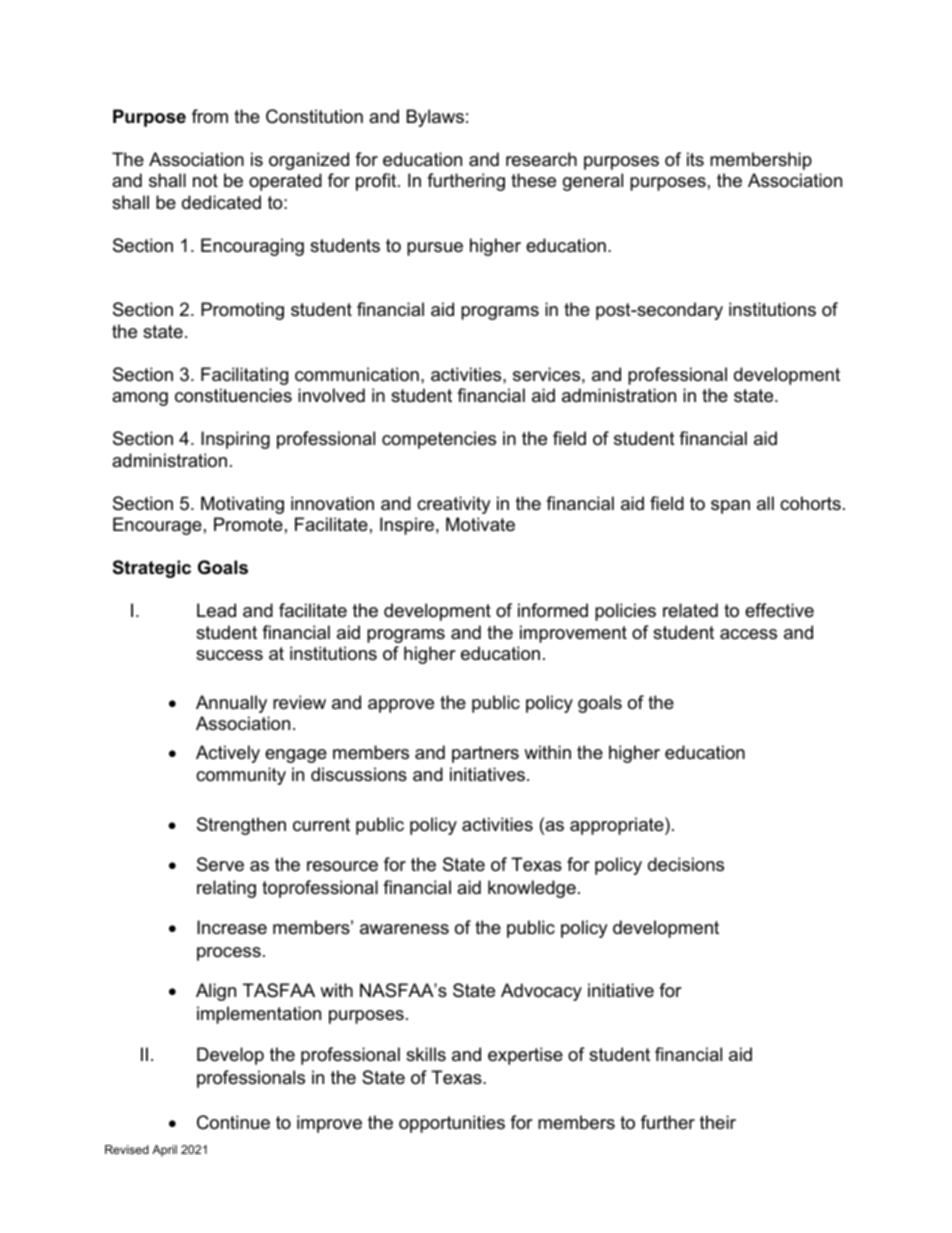  I want to click on opportunities, so click(452, 1124).
